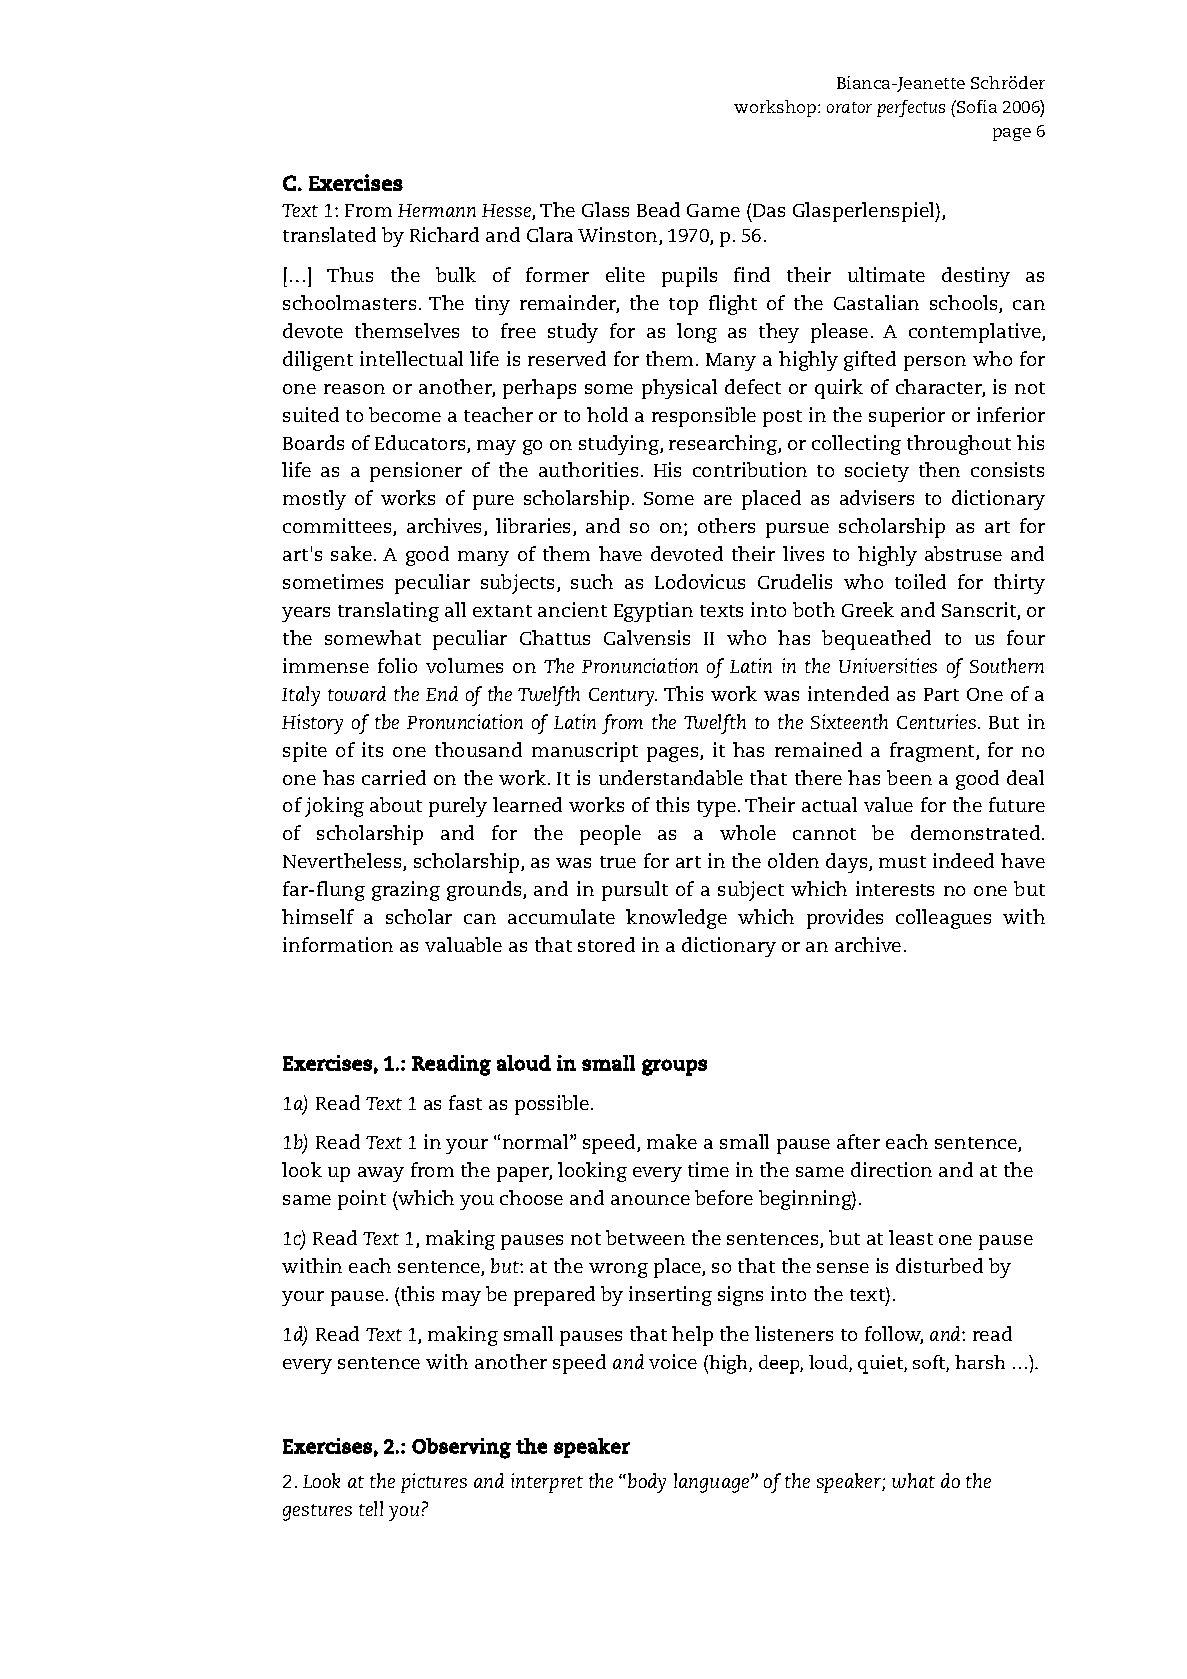 This image has height=1679, width=1187. Describe the element at coordinates (434, 1483) in the image. I see `pictures` at that location.
